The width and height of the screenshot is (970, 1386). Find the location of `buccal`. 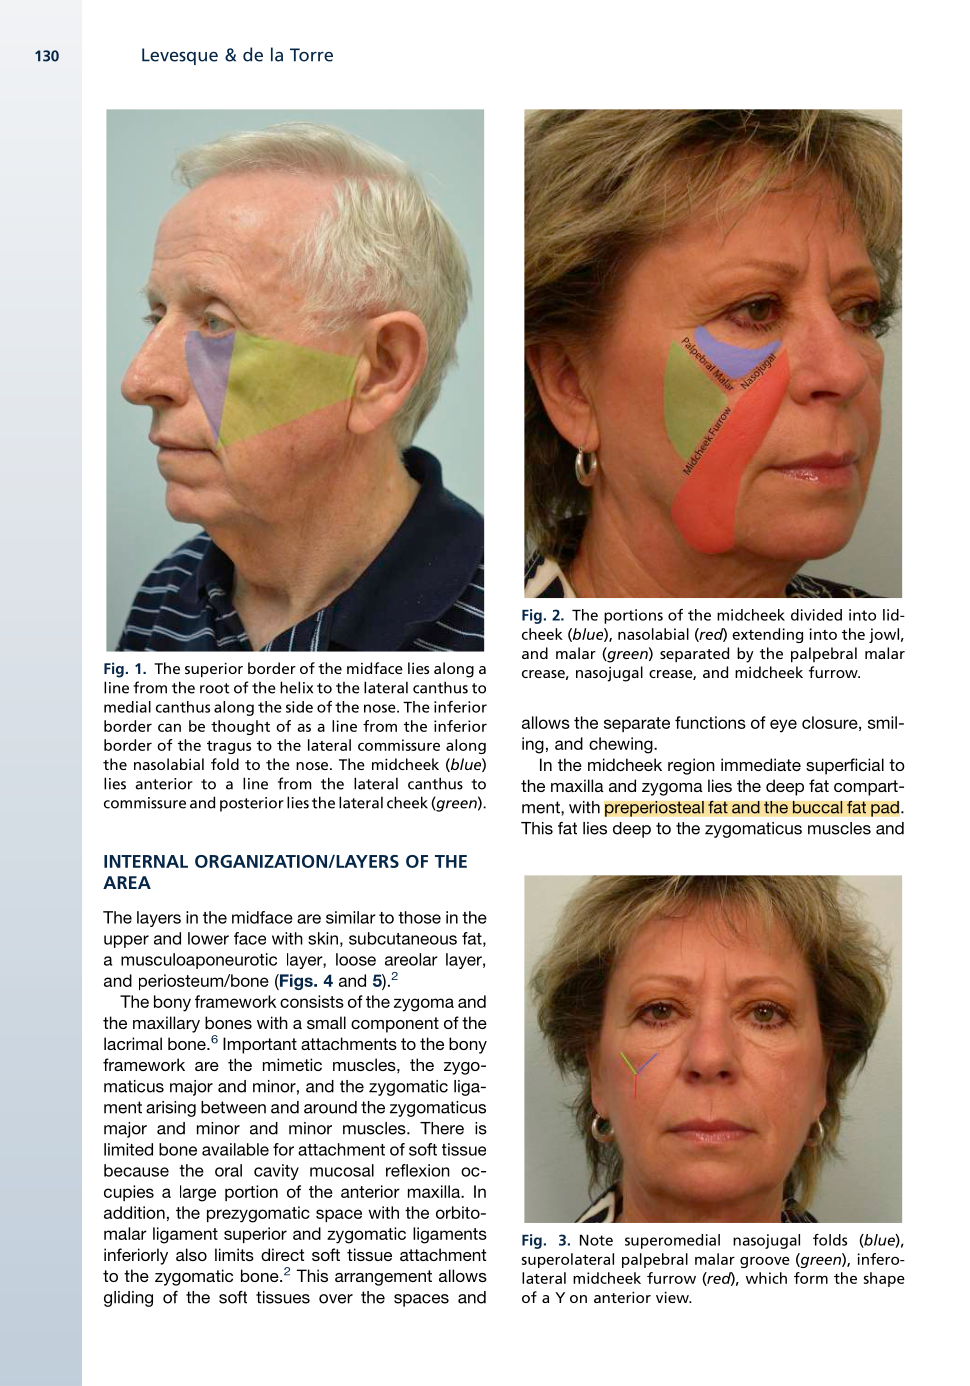

buccal is located at coordinates (817, 807).
